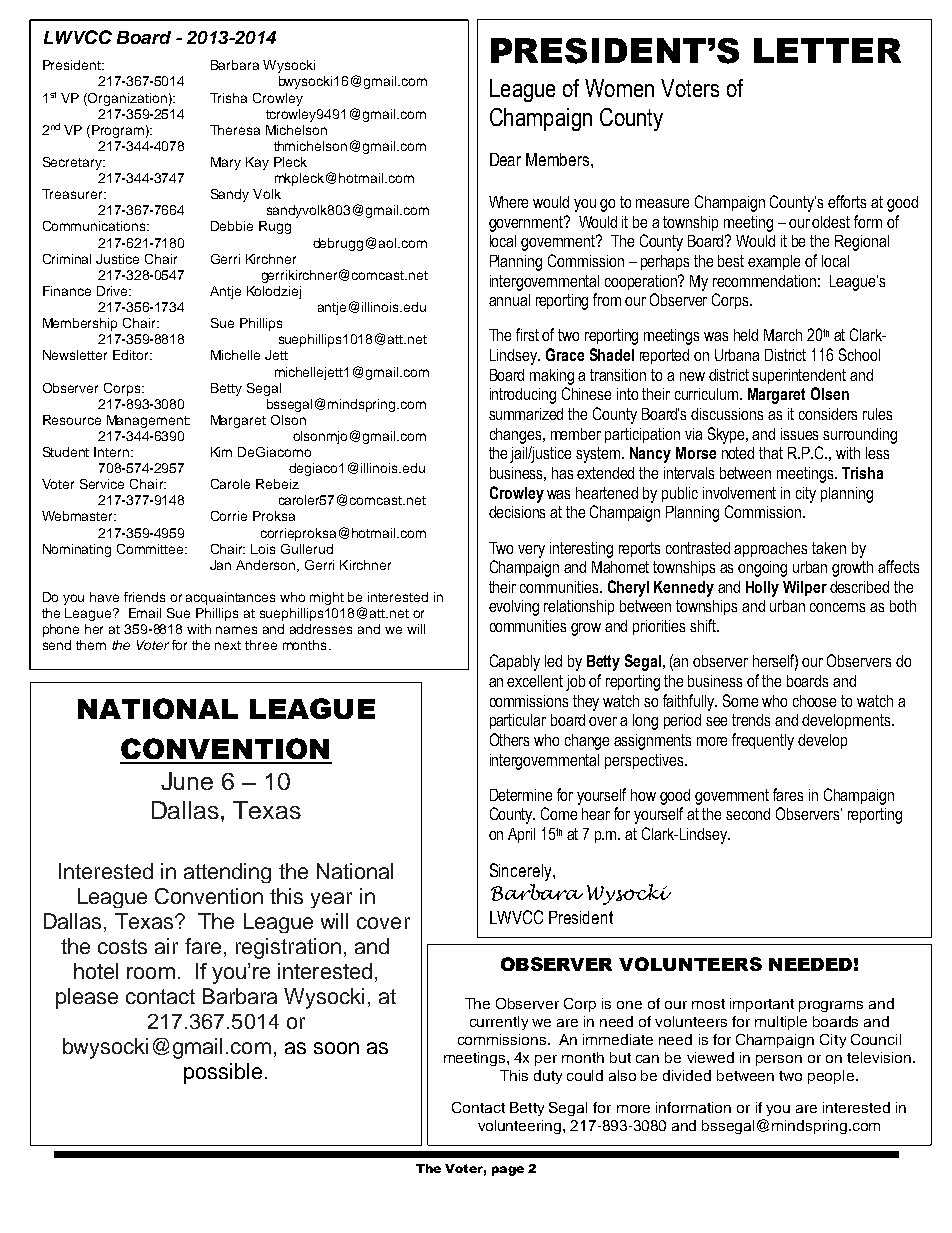 The image size is (952, 1233). I want to click on concerns, so click(837, 607).
